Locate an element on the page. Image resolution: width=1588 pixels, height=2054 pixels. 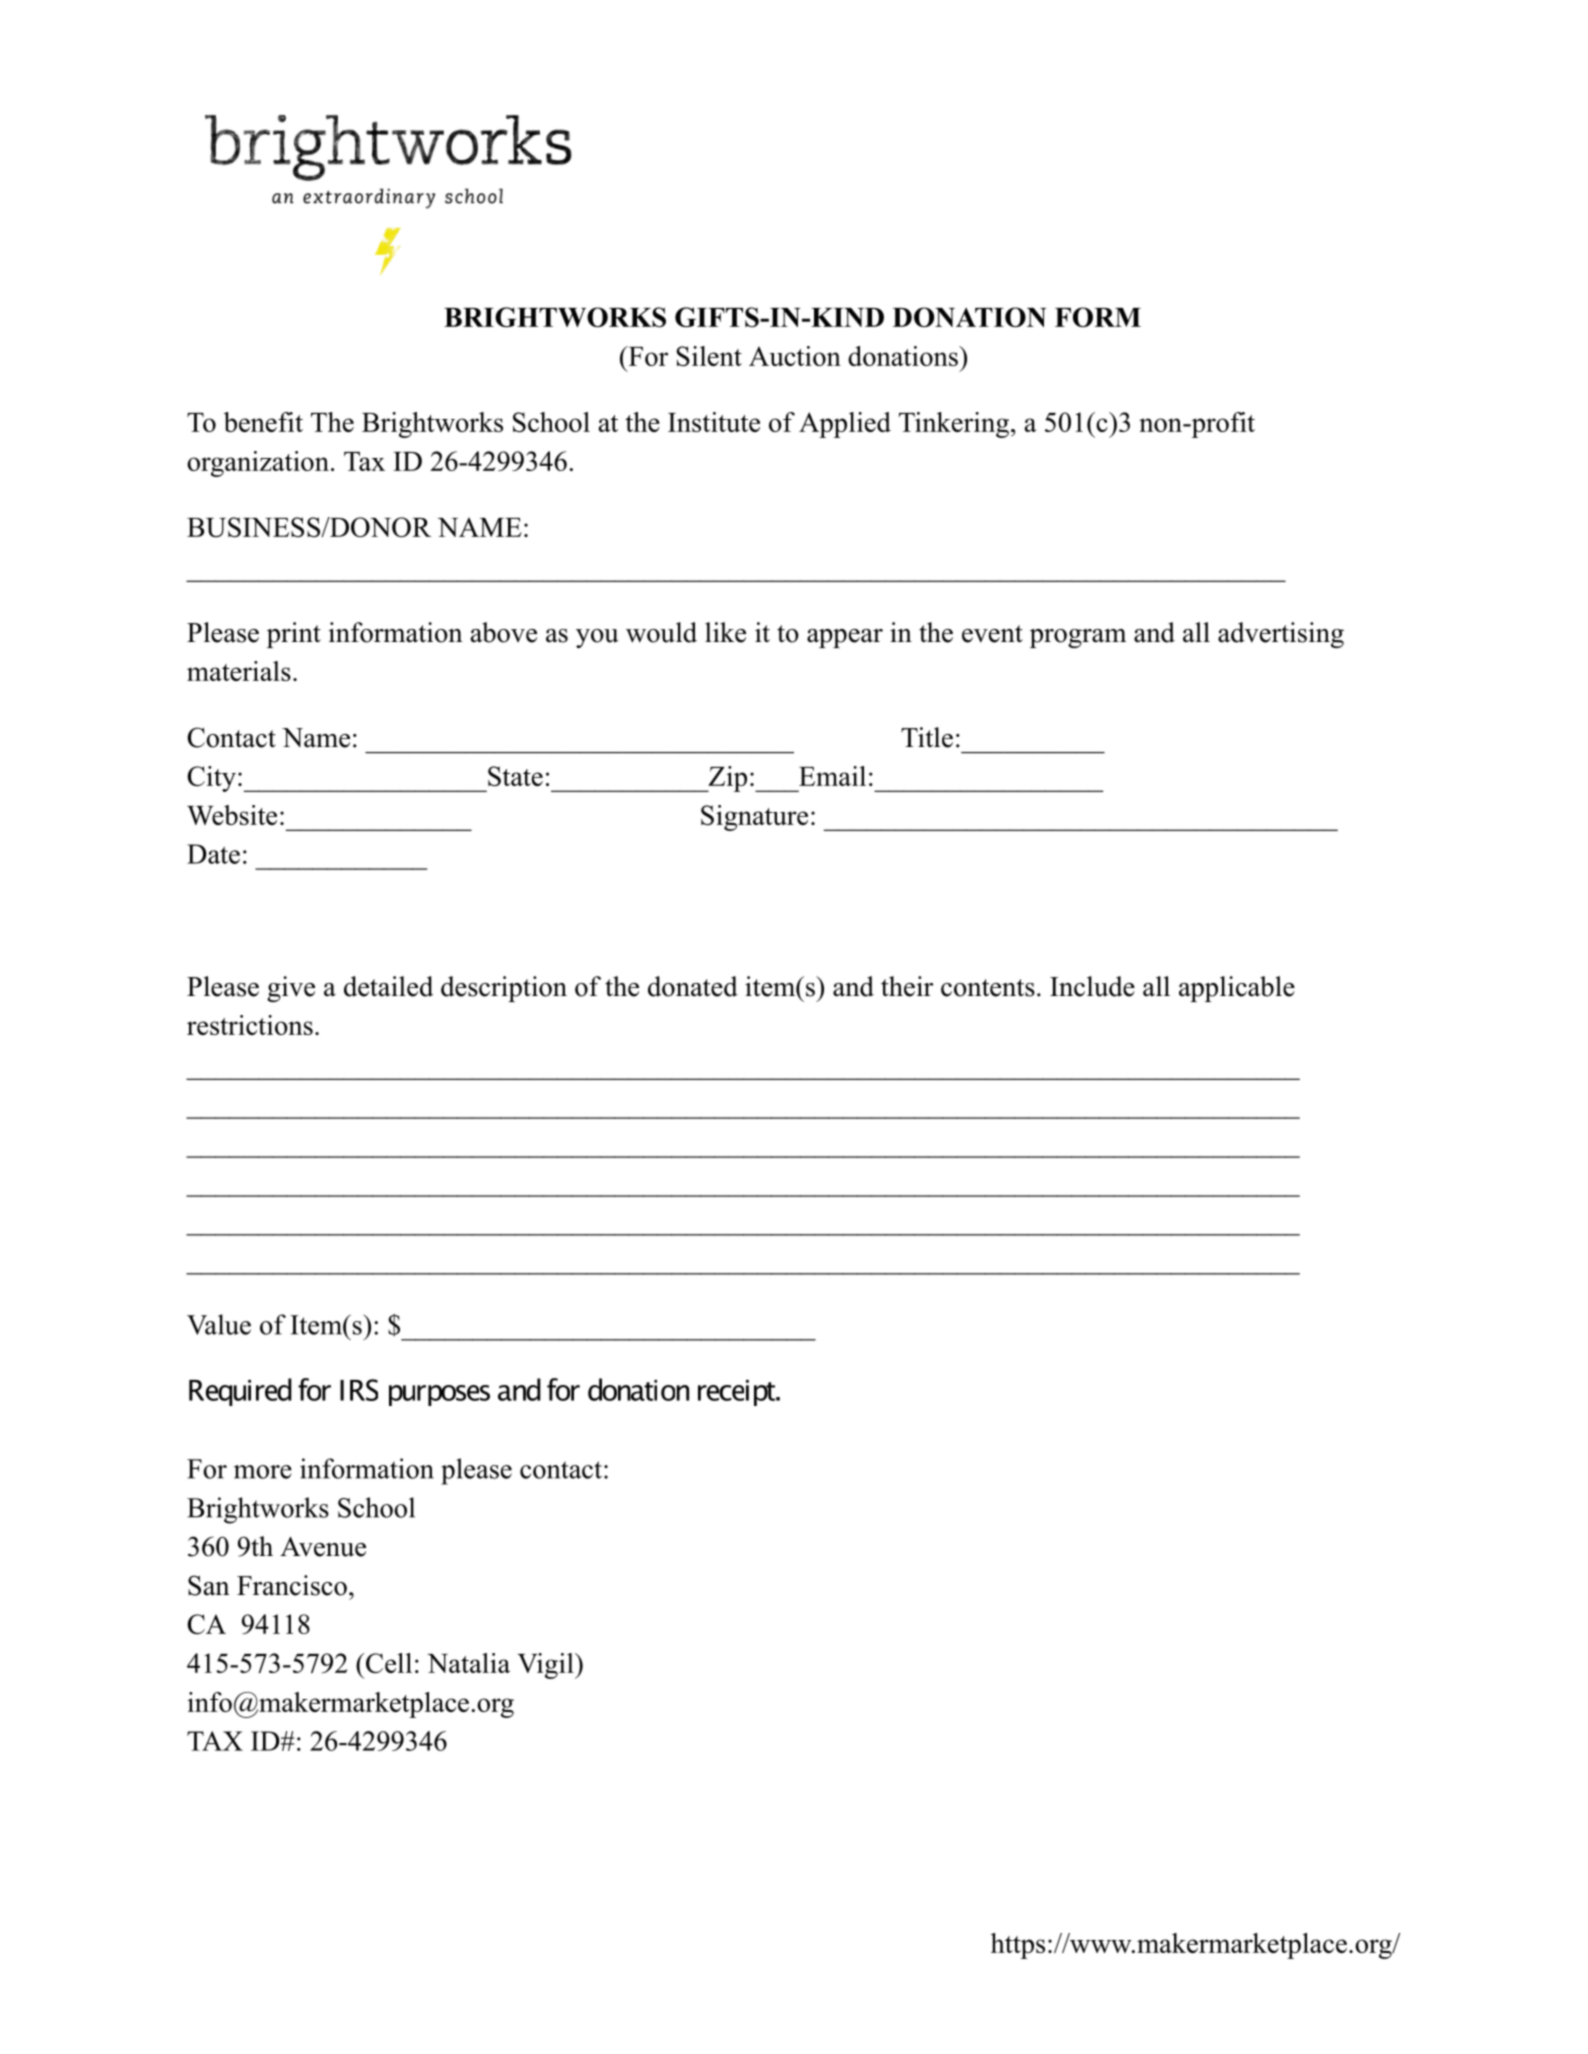
applicable is located at coordinates (1237, 989).
